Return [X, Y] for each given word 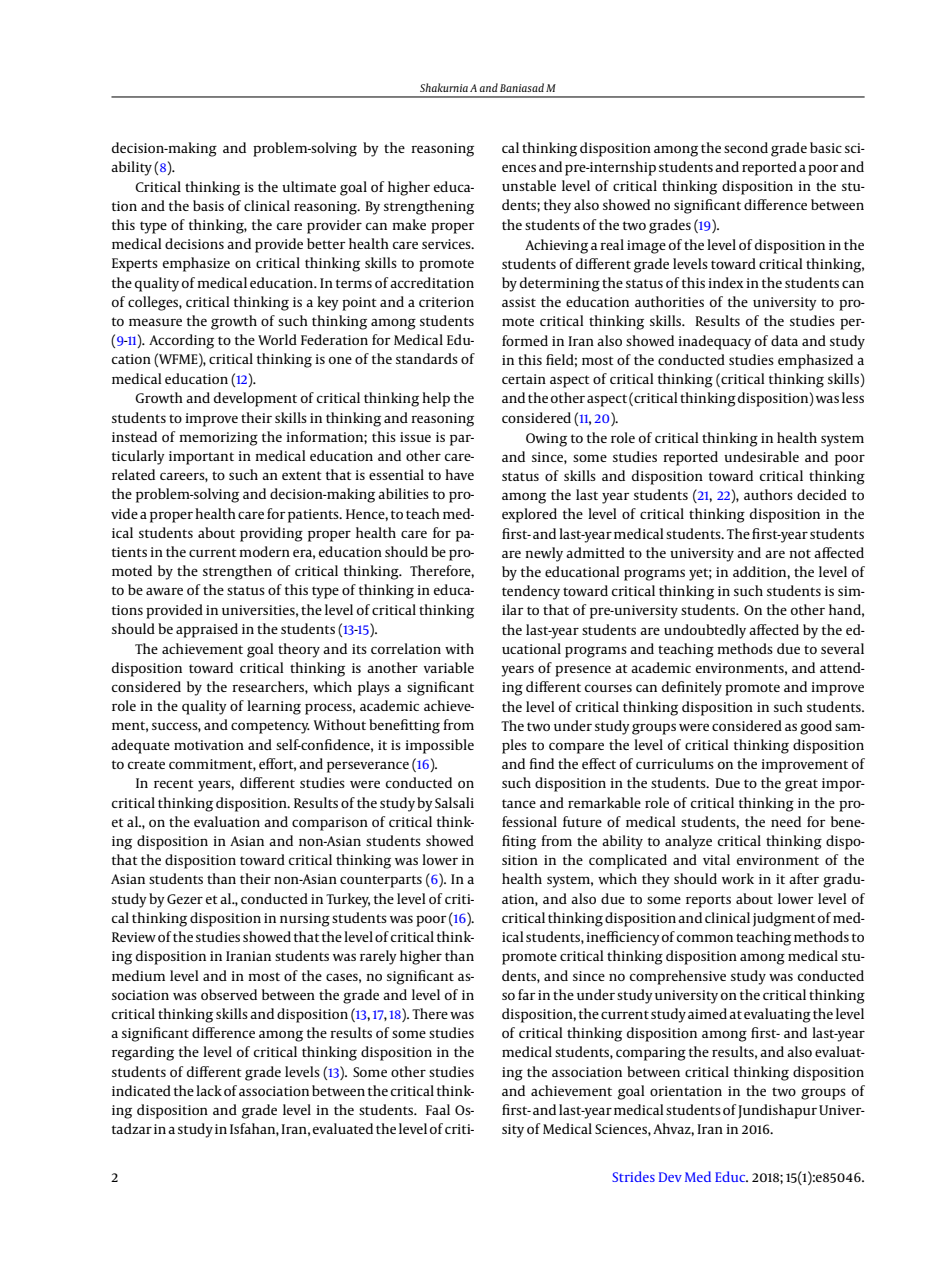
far [527, 994]
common [705, 938]
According [181, 341]
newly [544, 554]
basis [208, 205]
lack [209, 1090]
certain [524, 379]
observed [229, 994]
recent [174, 783]
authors [768, 494]
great [801, 785]
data [784, 340]
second [746, 147]
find [541, 763]
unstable [529, 185]
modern [264, 551]
